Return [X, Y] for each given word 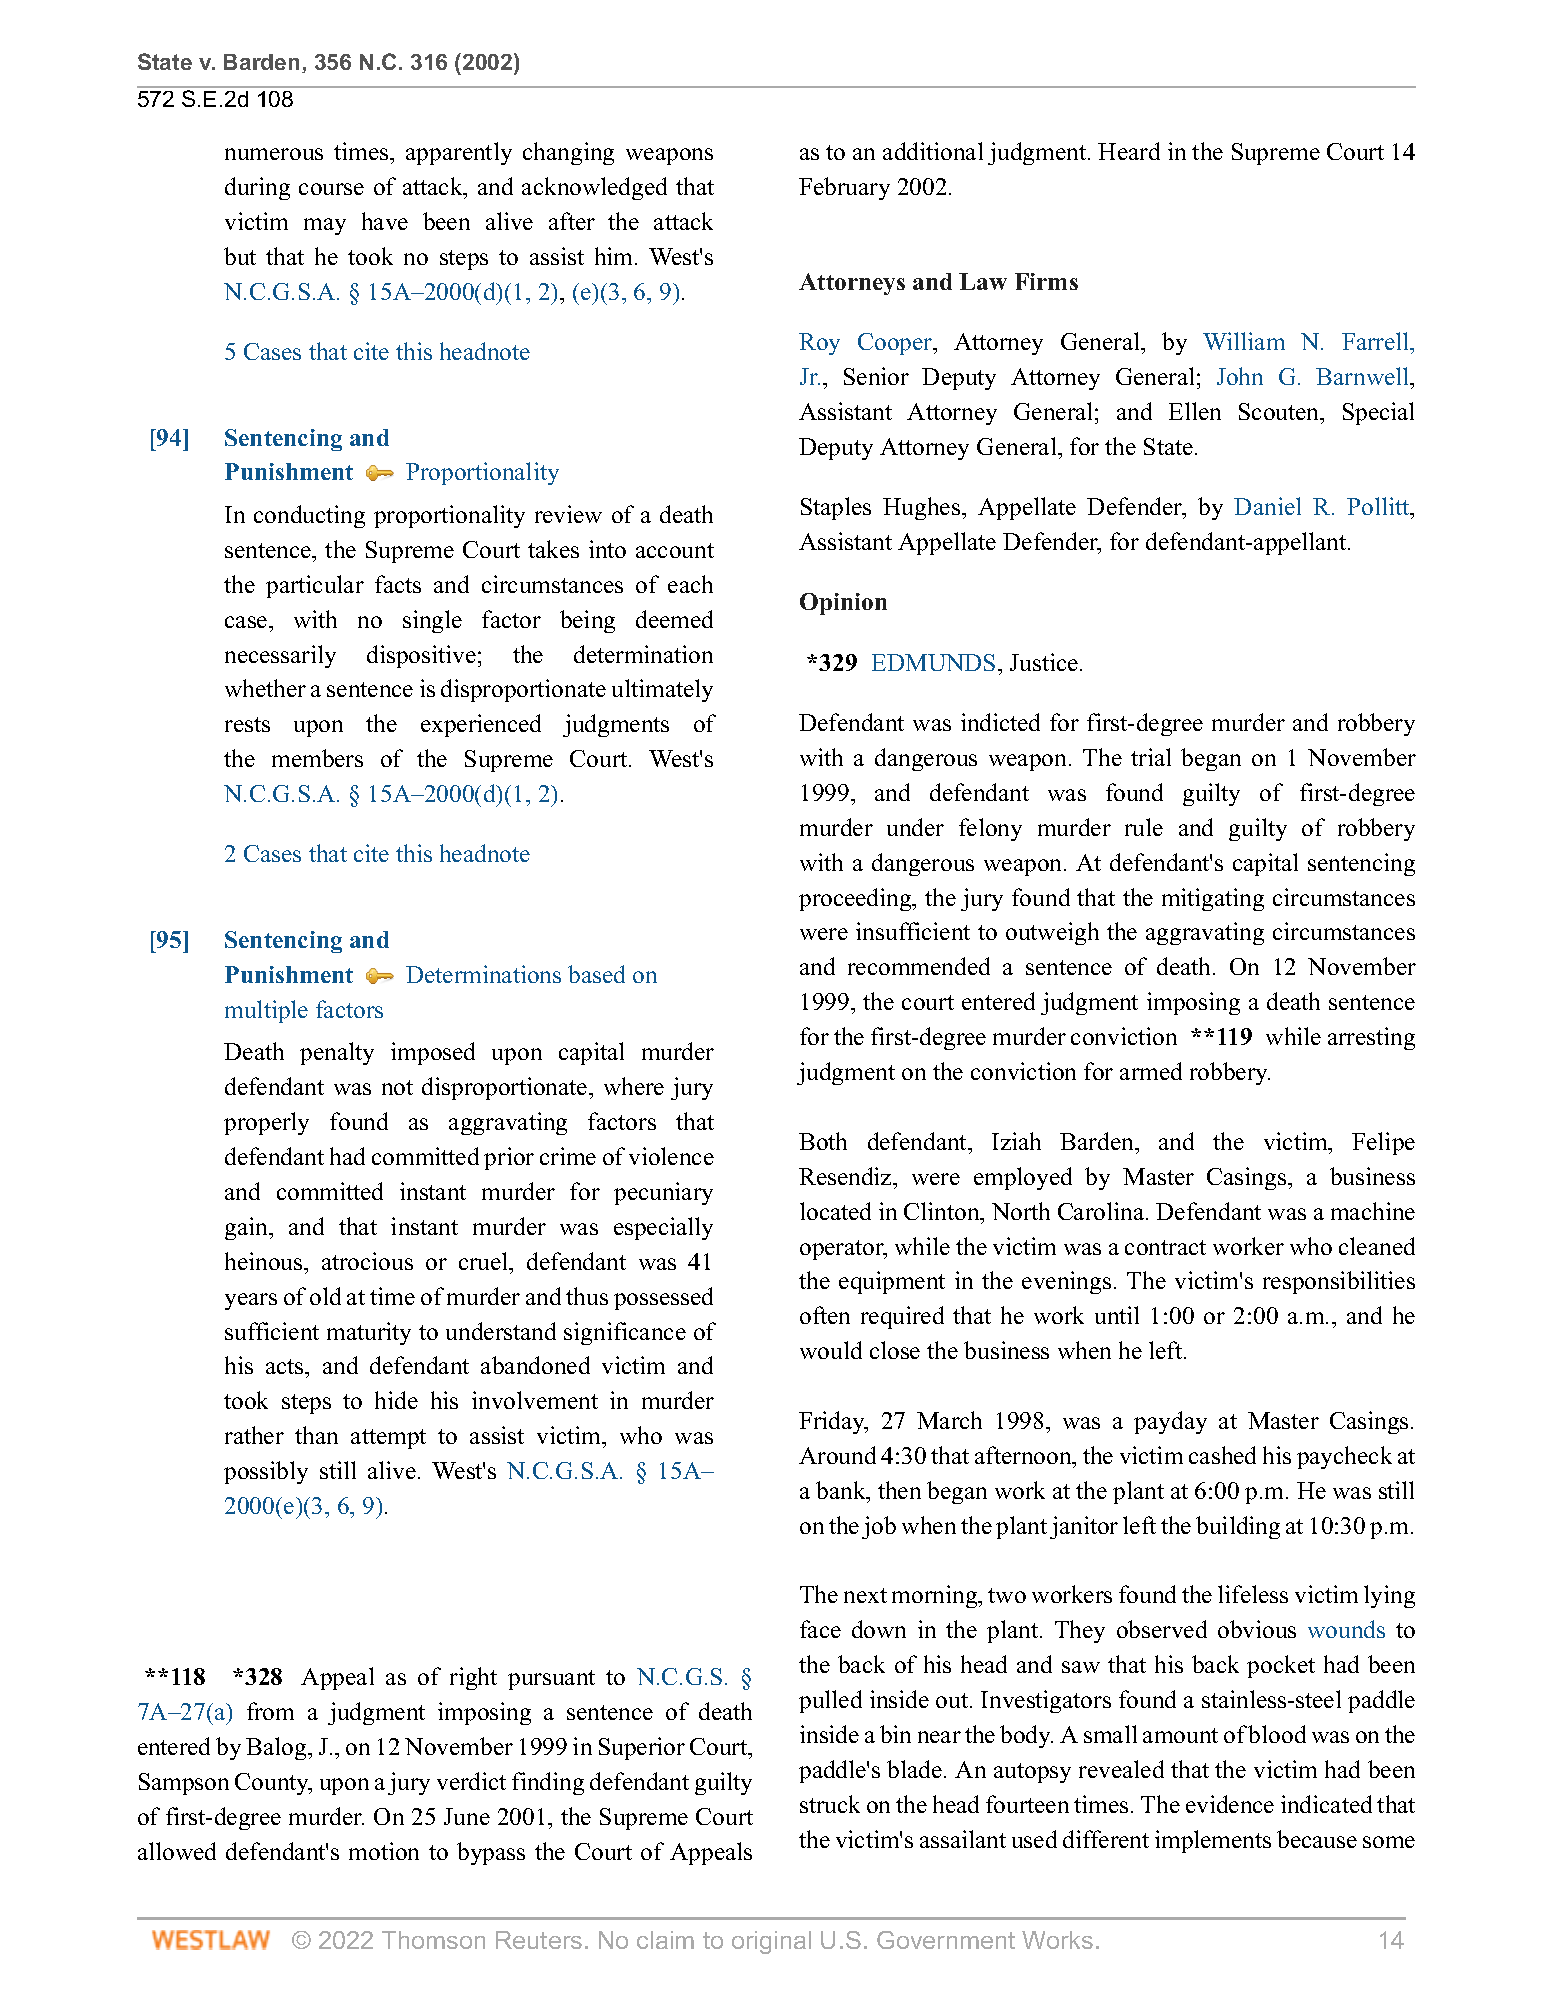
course [331, 189]
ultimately [662, 690]
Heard [1129, 151]
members [317, 758]
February [844, 188]
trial [1151, 757]
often [825, 1315]
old [325, 1296]
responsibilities [1339, 1282]
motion [384, 1851]
